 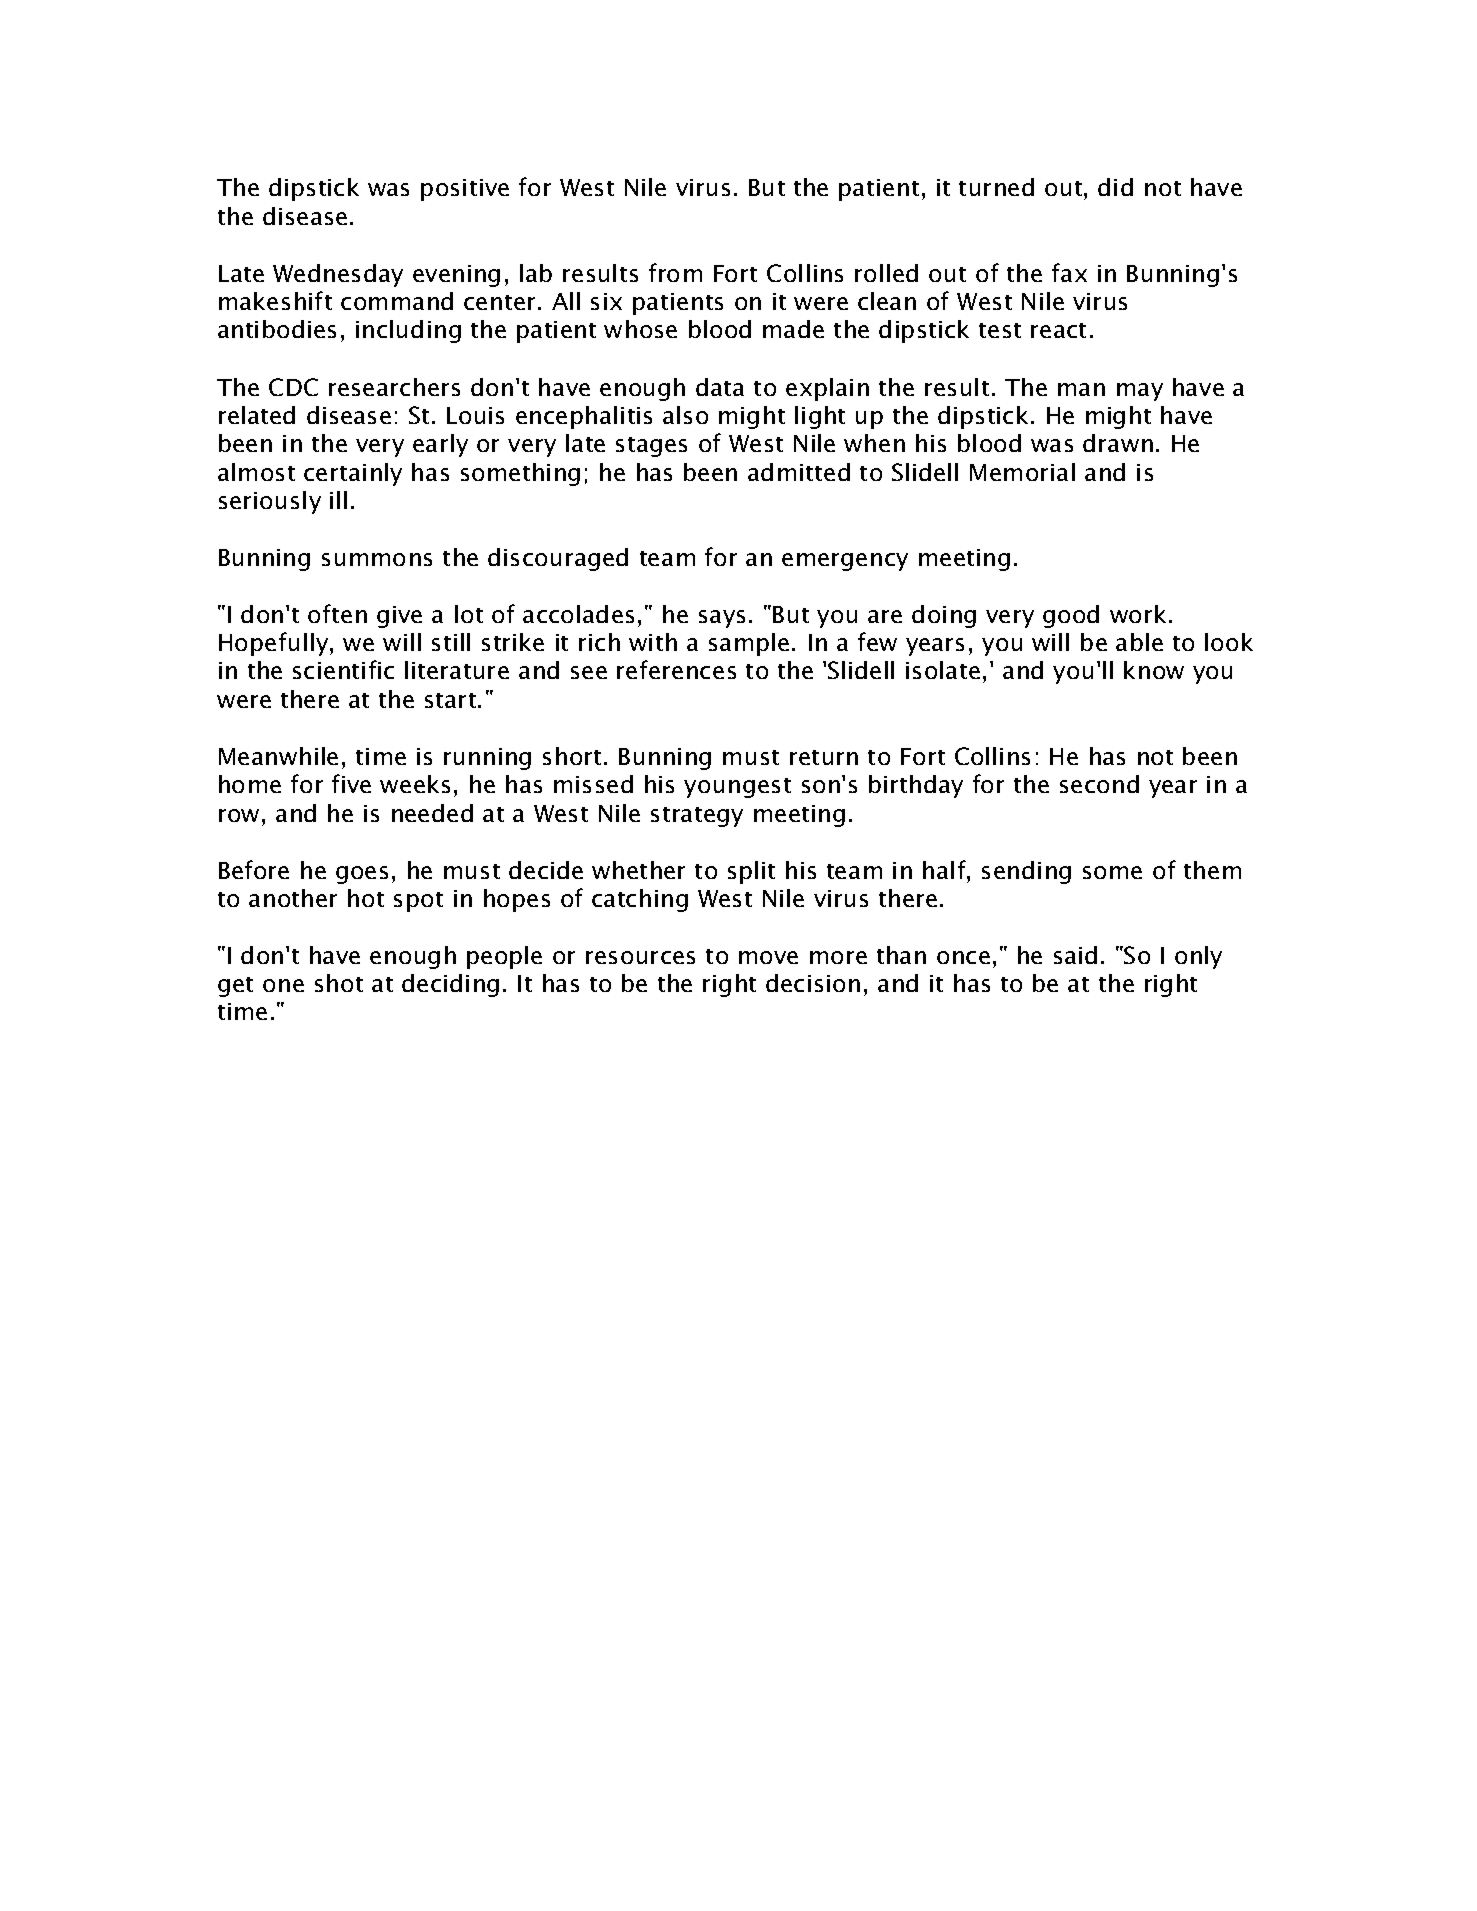 What do you see at coordinates (465, 190) in the screenshot?
I see `positive` at bounding box center [465, 190].
